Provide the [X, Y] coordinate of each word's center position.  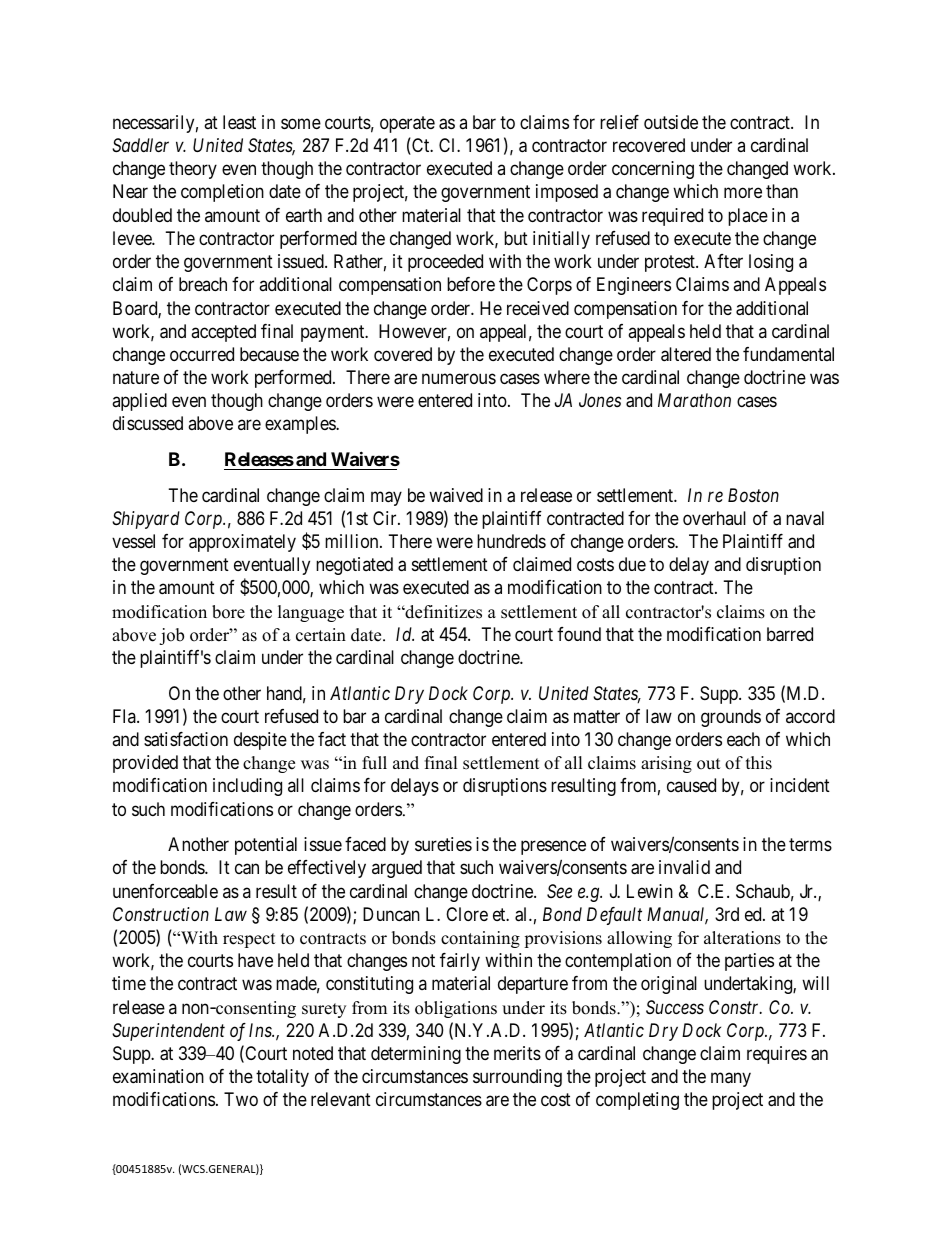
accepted [223, 333]
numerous [459, 378]
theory [193, 170]
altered [686, 354]
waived [456, 495]
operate [407, 124]
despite [260, 741]
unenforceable [165, 891]
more [743, 193]
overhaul [714, 518]
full [374, 763]
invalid [684, 867]
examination [158, 1076]
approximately [242, 543]
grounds [731, 718]
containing [480, 939]
